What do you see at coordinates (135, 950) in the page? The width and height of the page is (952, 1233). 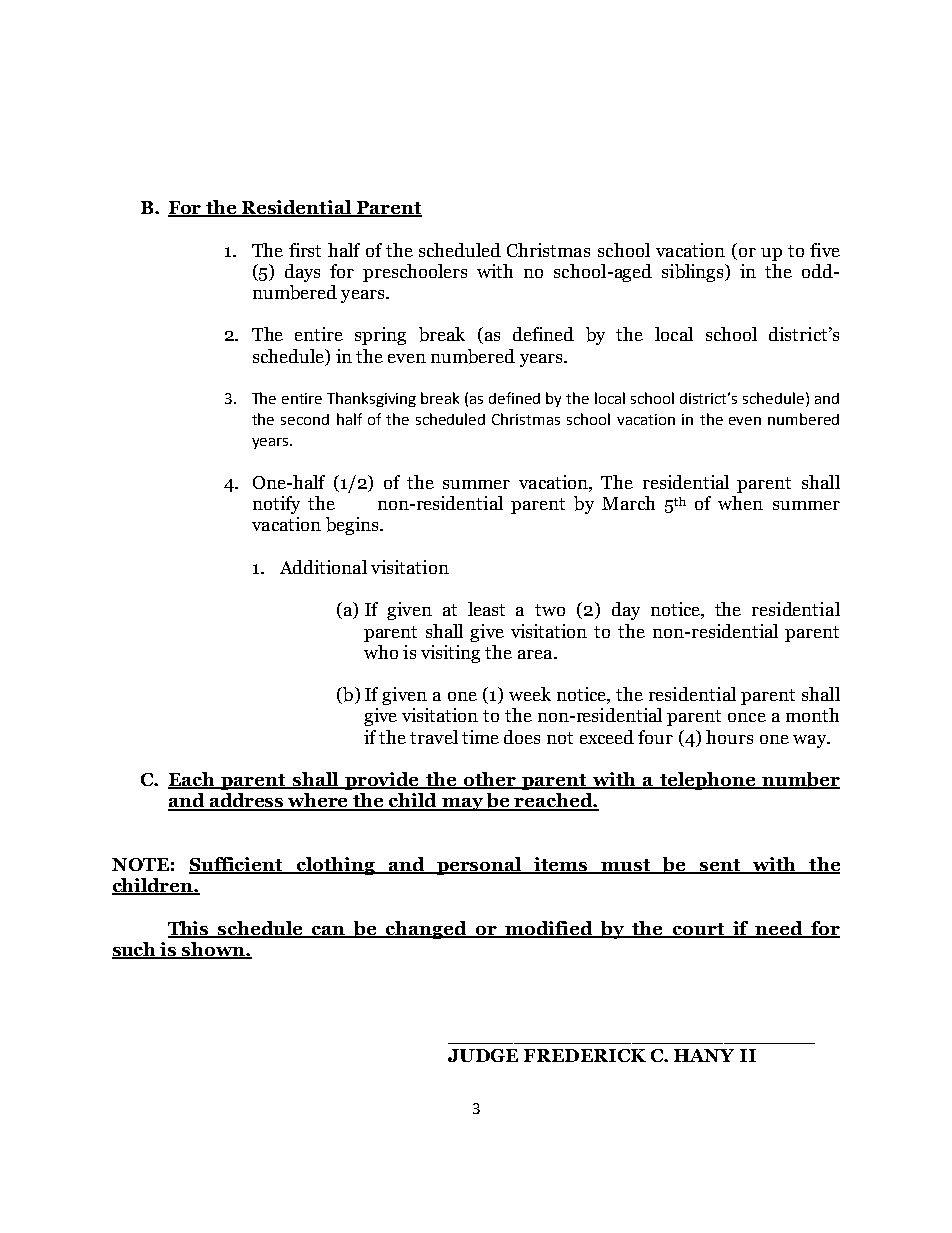 I see `such` at bounding box center [135, 950].
